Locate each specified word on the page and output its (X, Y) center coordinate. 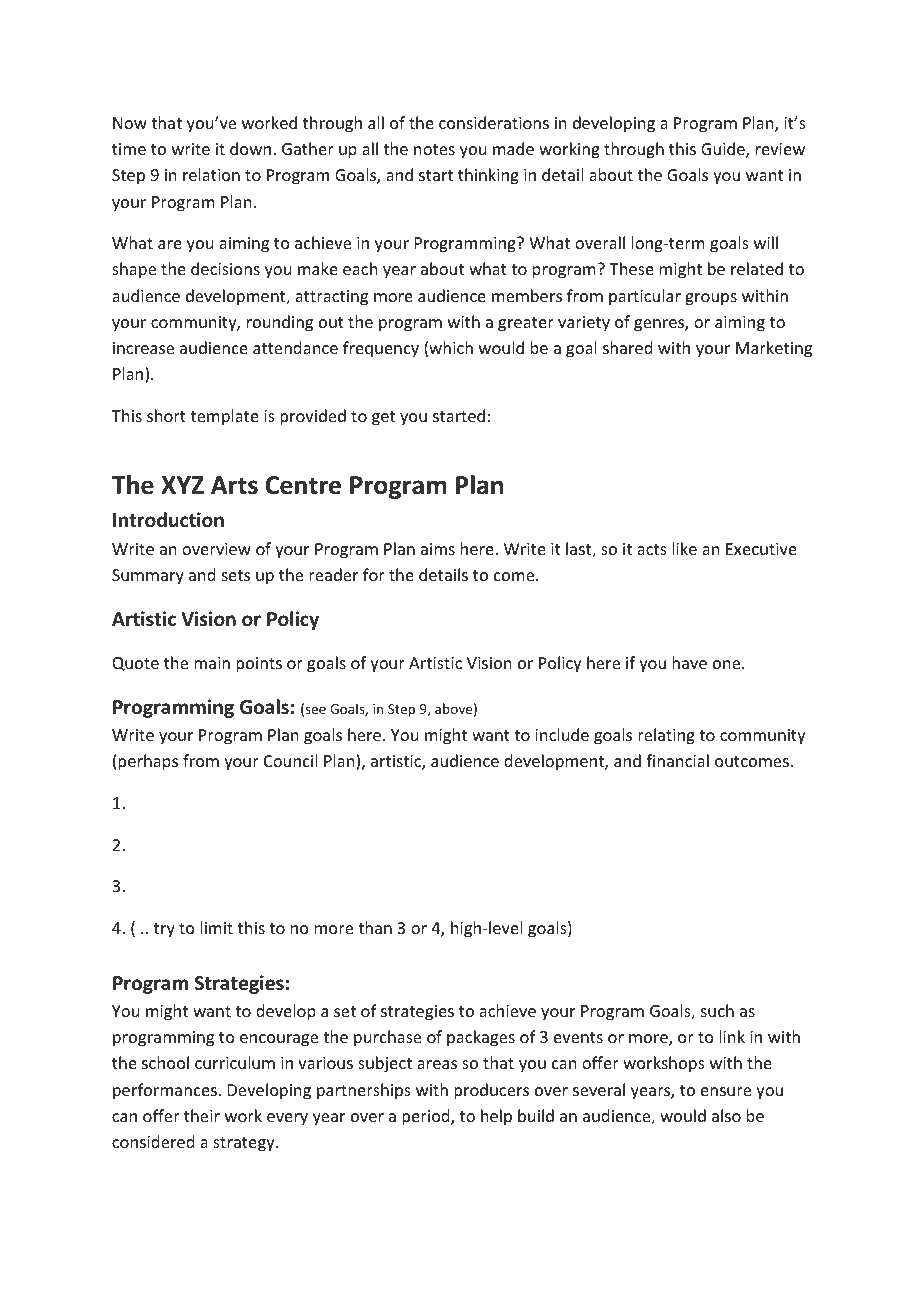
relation (211, 174)
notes (434, 149)
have (689, 662)
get (383, 418)
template (224, 417)
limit (217, 927)
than (375, 927)
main (212, 663)
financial (677, 760)
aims (438, 549)
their (202, 1115)
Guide (724, 150)
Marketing (774, 349)
